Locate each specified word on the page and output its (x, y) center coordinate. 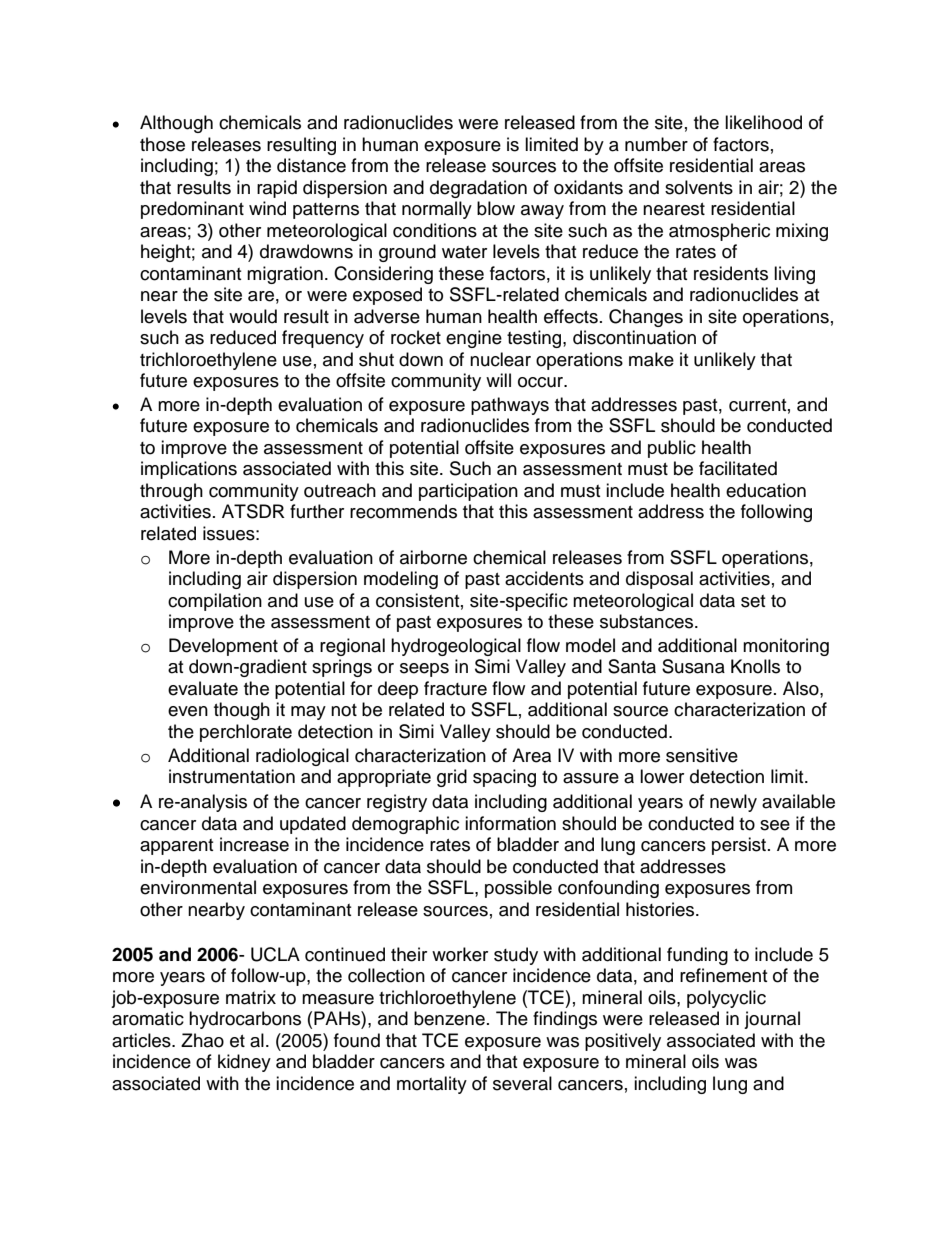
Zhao (202, 1040)
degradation (478, 189)
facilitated (738, 468)
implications (189, 470)
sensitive (702, 755)
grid (452, 778)
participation (468, 492)
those (162, 144)
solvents (699, 187)
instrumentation (232, 776)
